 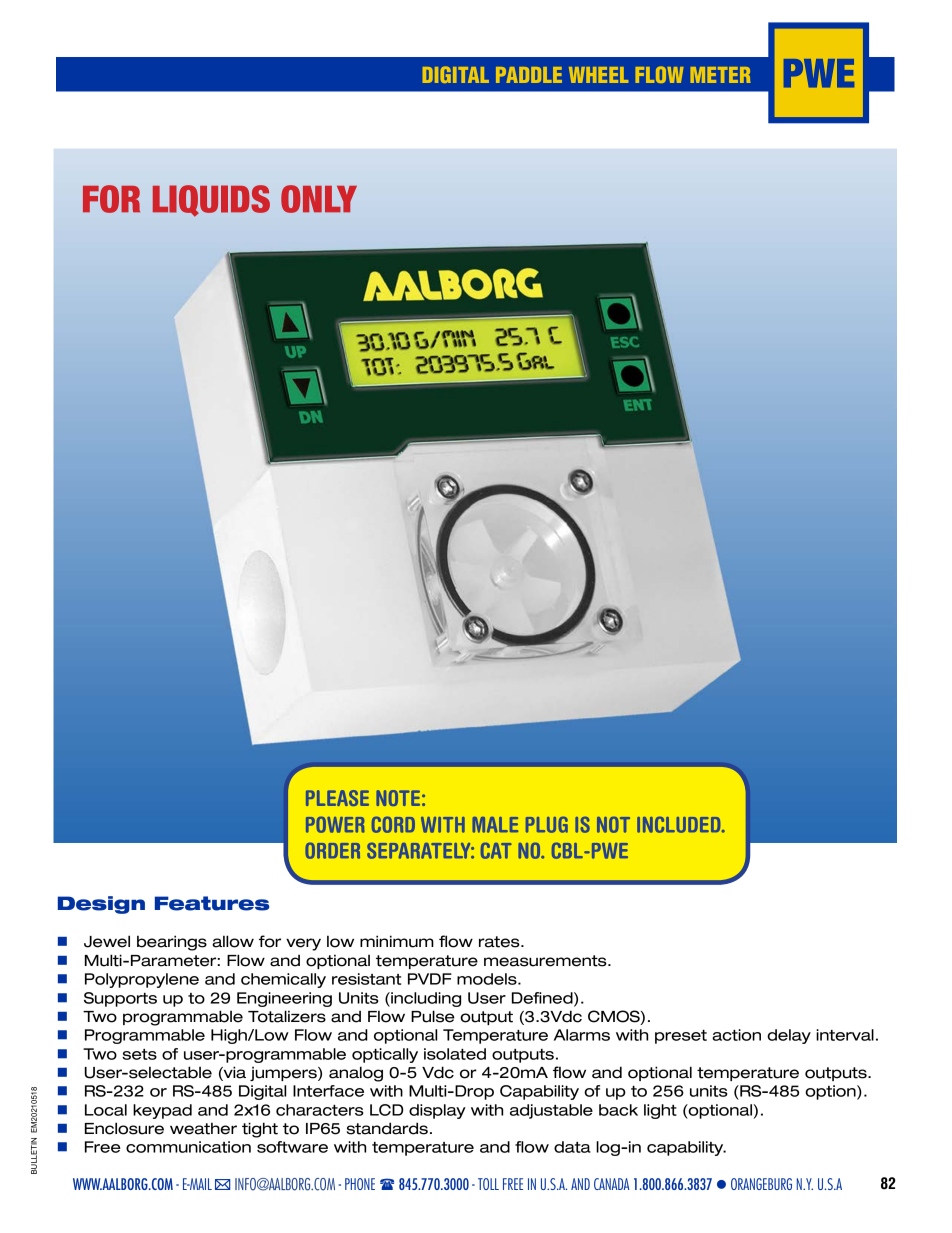 What do you see at coordinates (337, 798) in the image?
I see `PLEASE` at bounding box center [337, 798].
